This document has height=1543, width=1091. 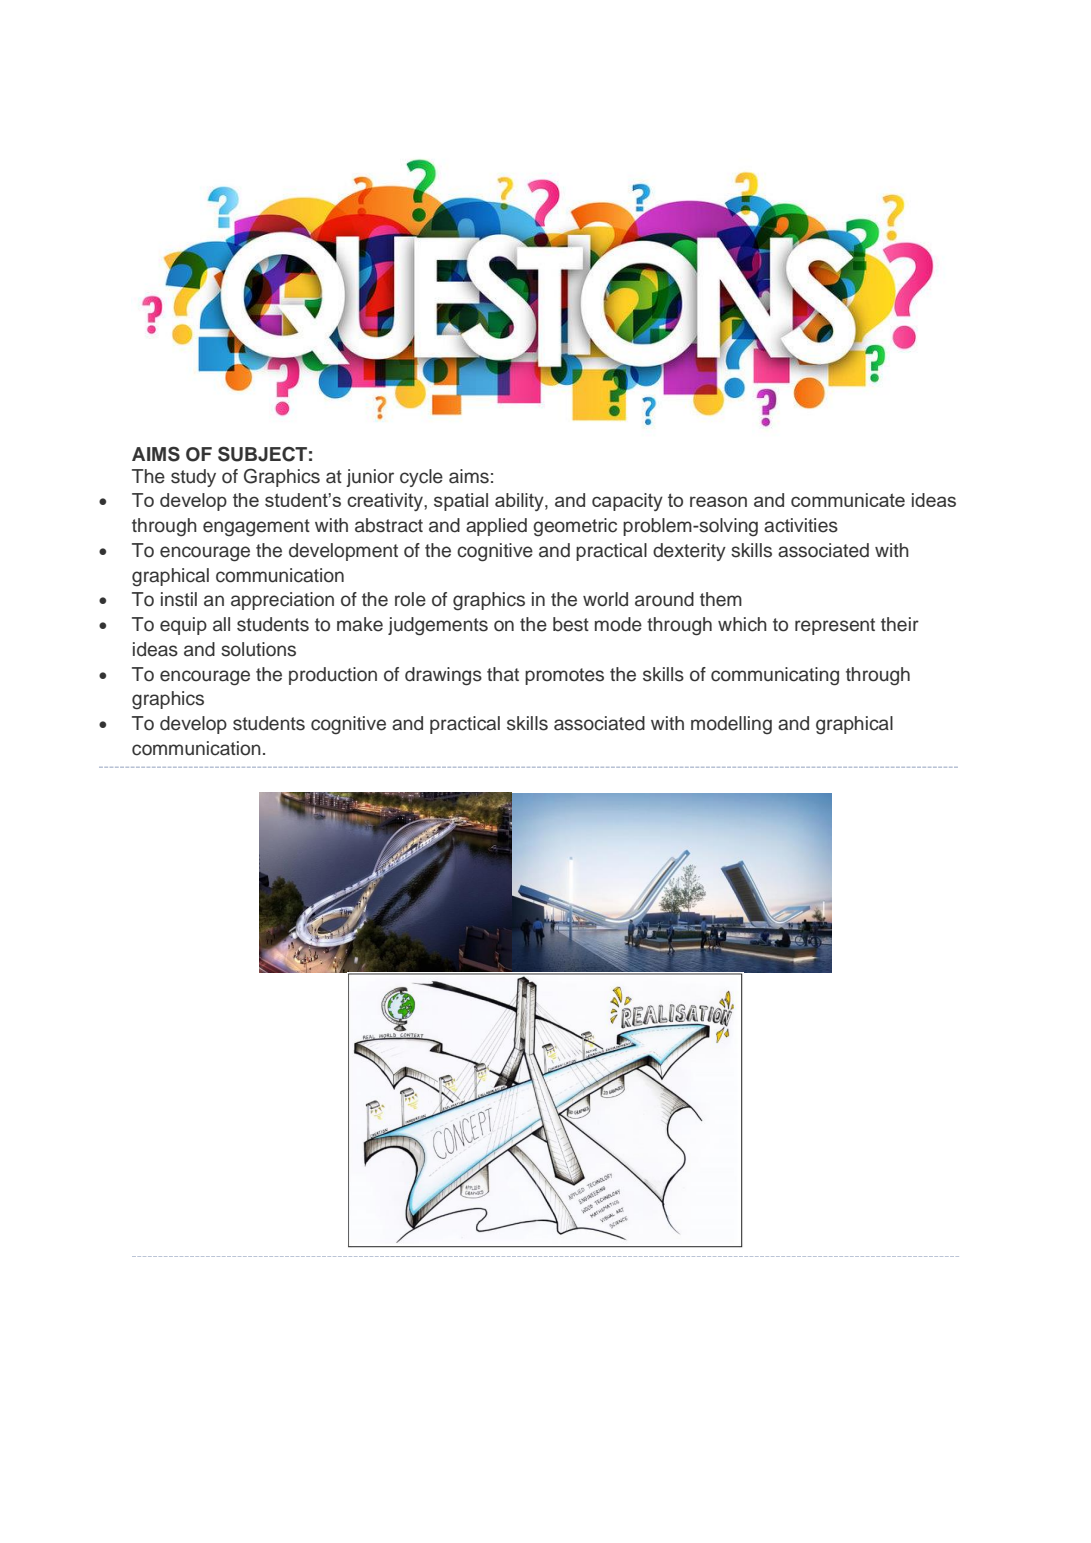 What do you see at coordinates (421, 478) in the document?
I see `cycle` at bounding box center [421, 478].
